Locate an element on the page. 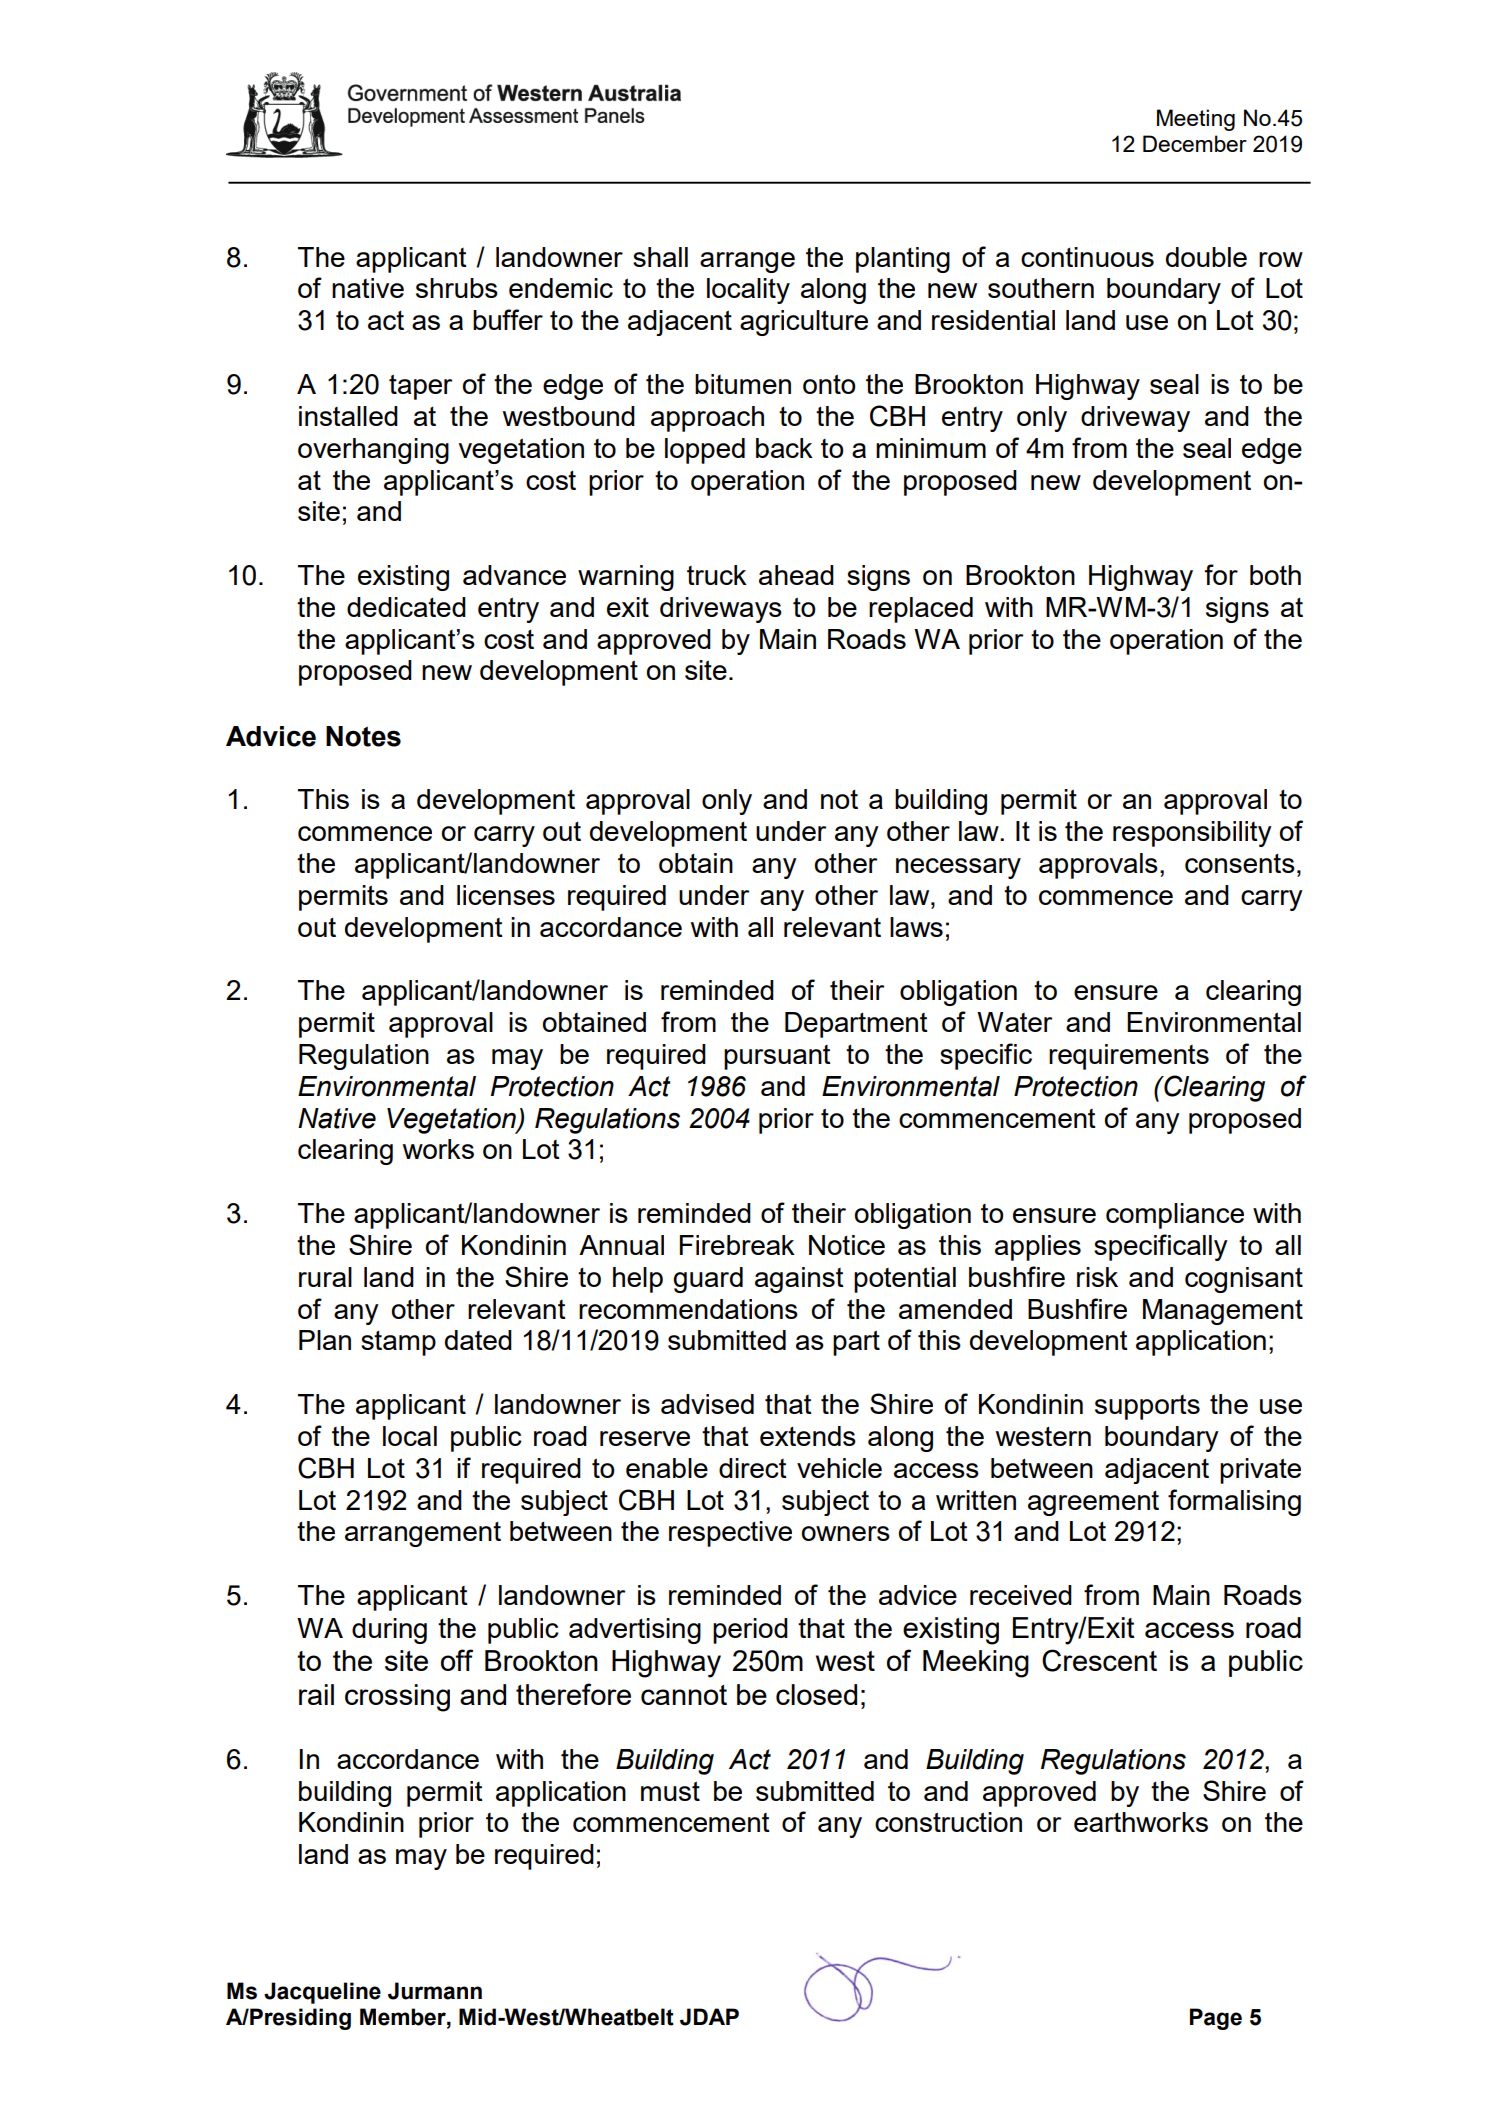 This document has width=1499, height=2119. period is located at coordinates (750, 1631).
